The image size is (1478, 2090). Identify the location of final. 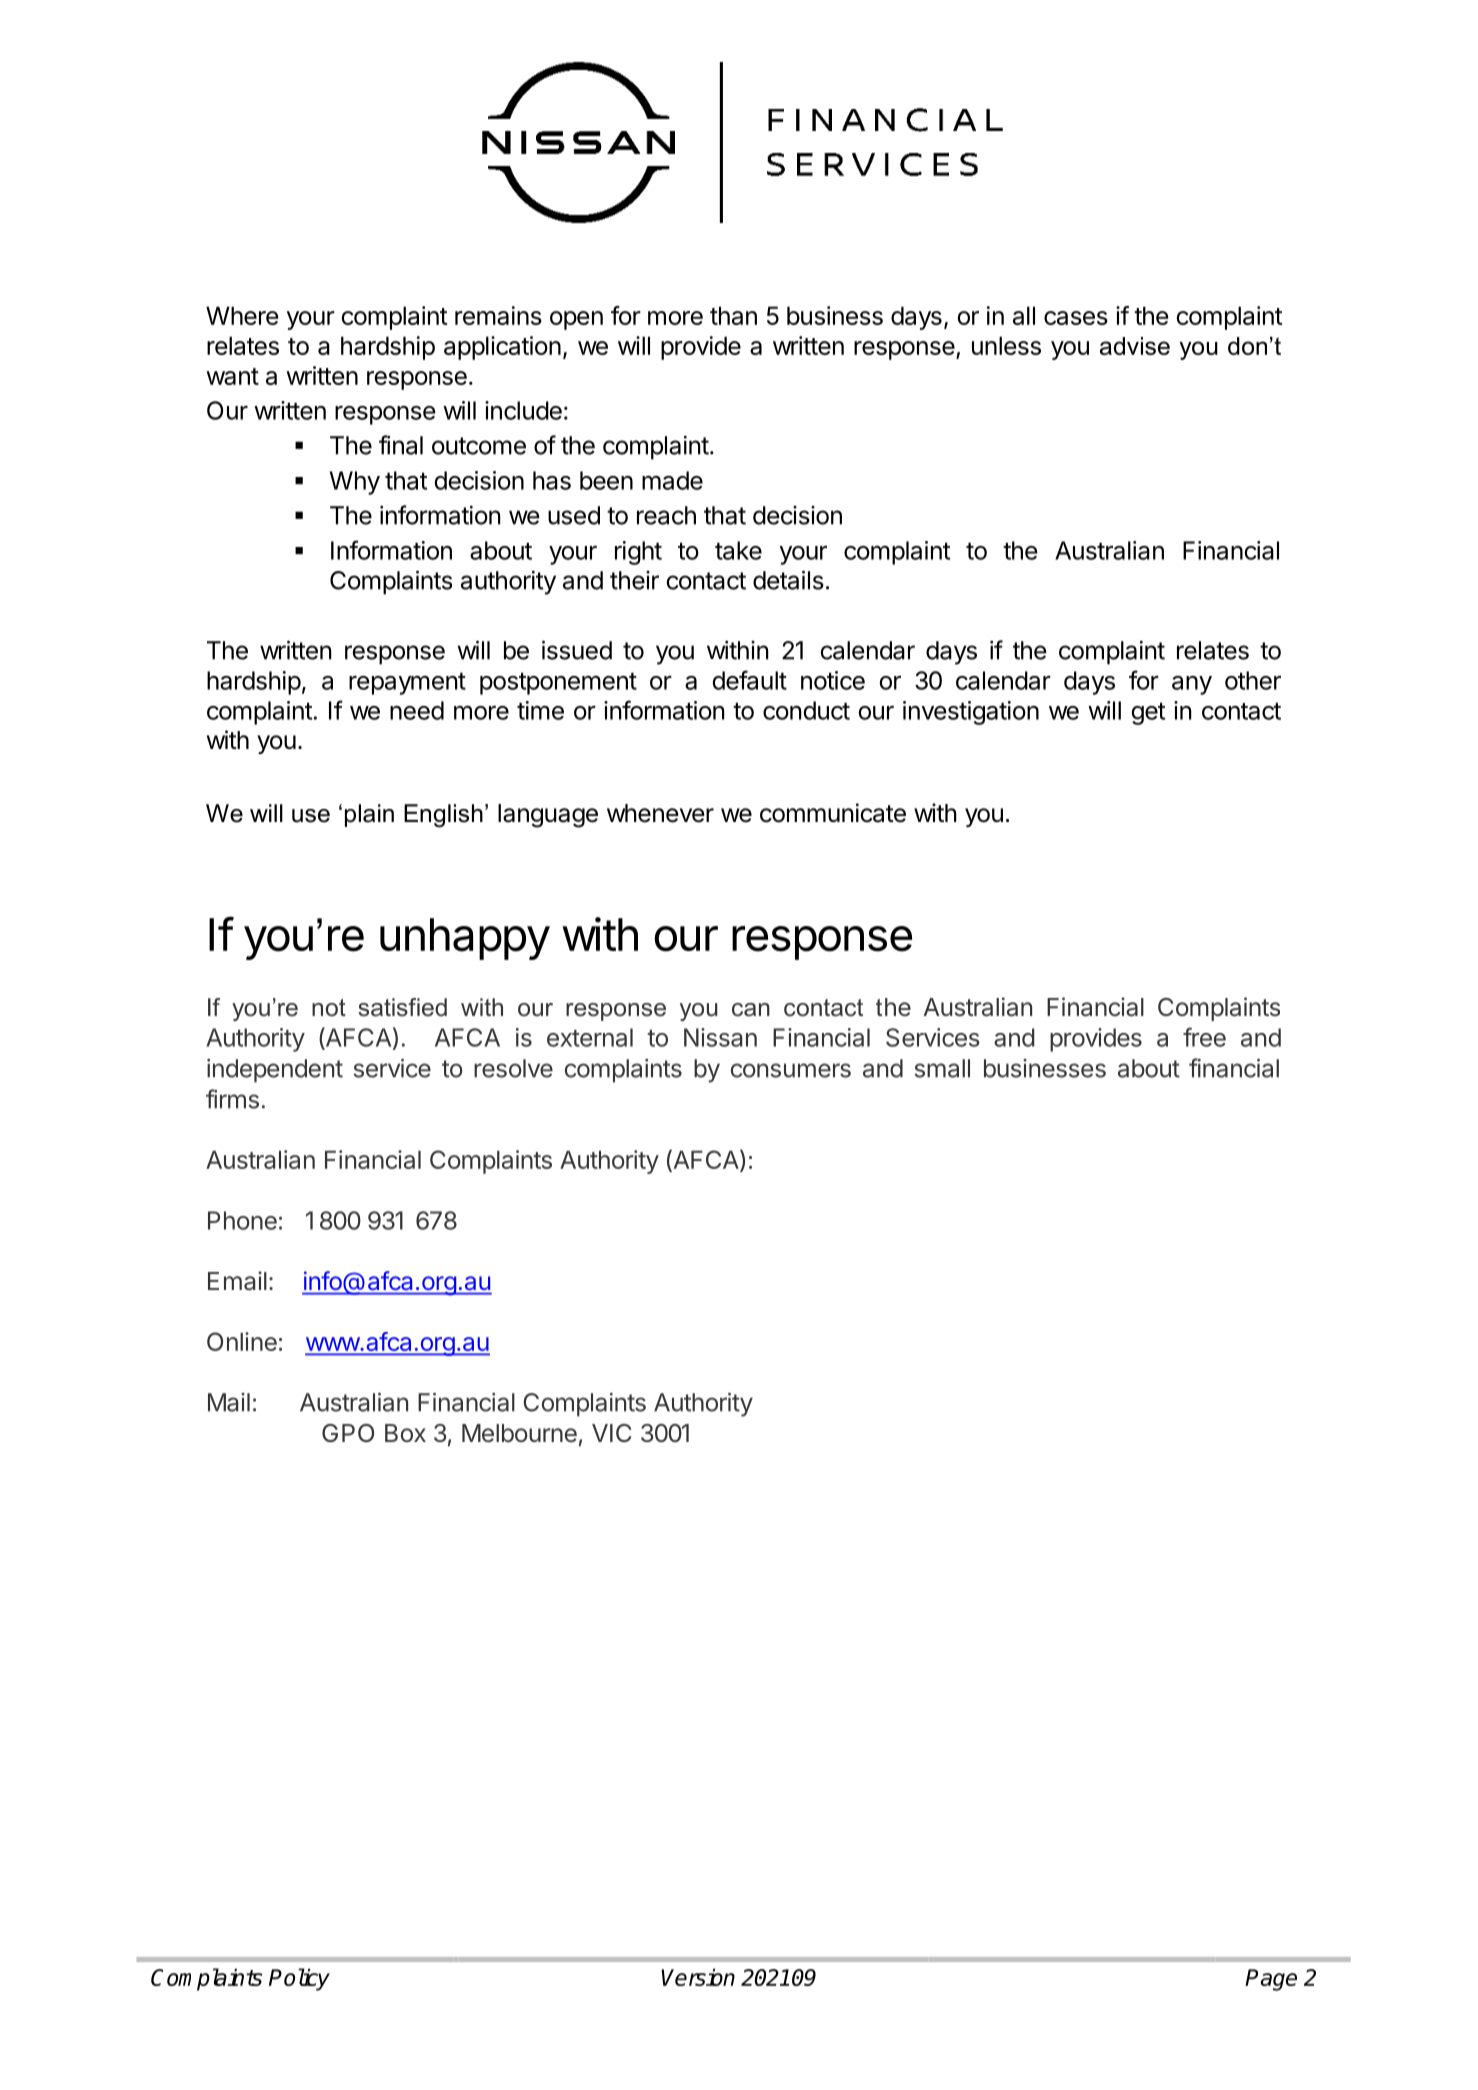
(401, 445).
